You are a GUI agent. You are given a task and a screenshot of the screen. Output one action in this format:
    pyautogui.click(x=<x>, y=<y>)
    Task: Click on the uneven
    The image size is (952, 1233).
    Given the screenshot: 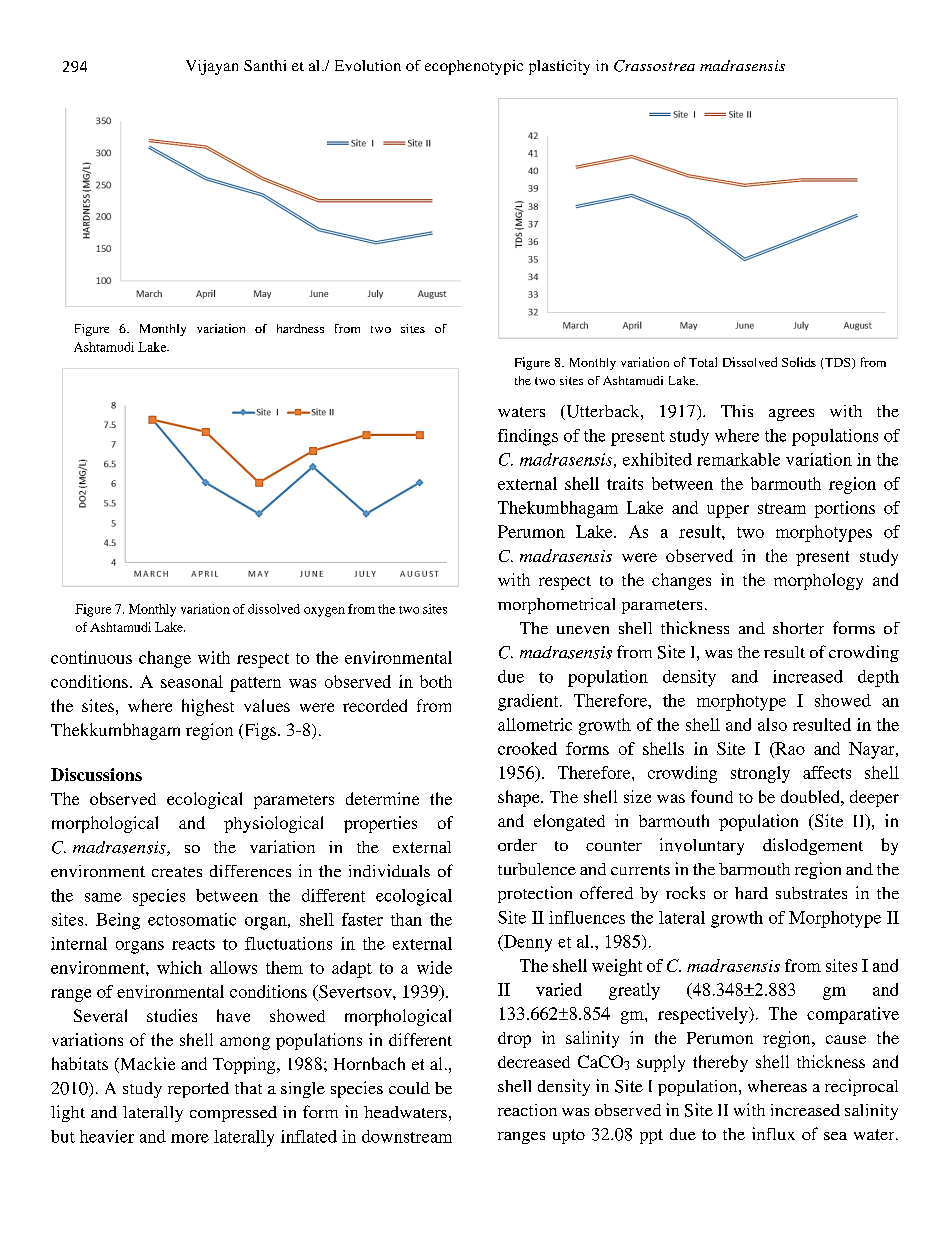 What is the action you would take?
    pyautogui.click(x=583, y=630)
